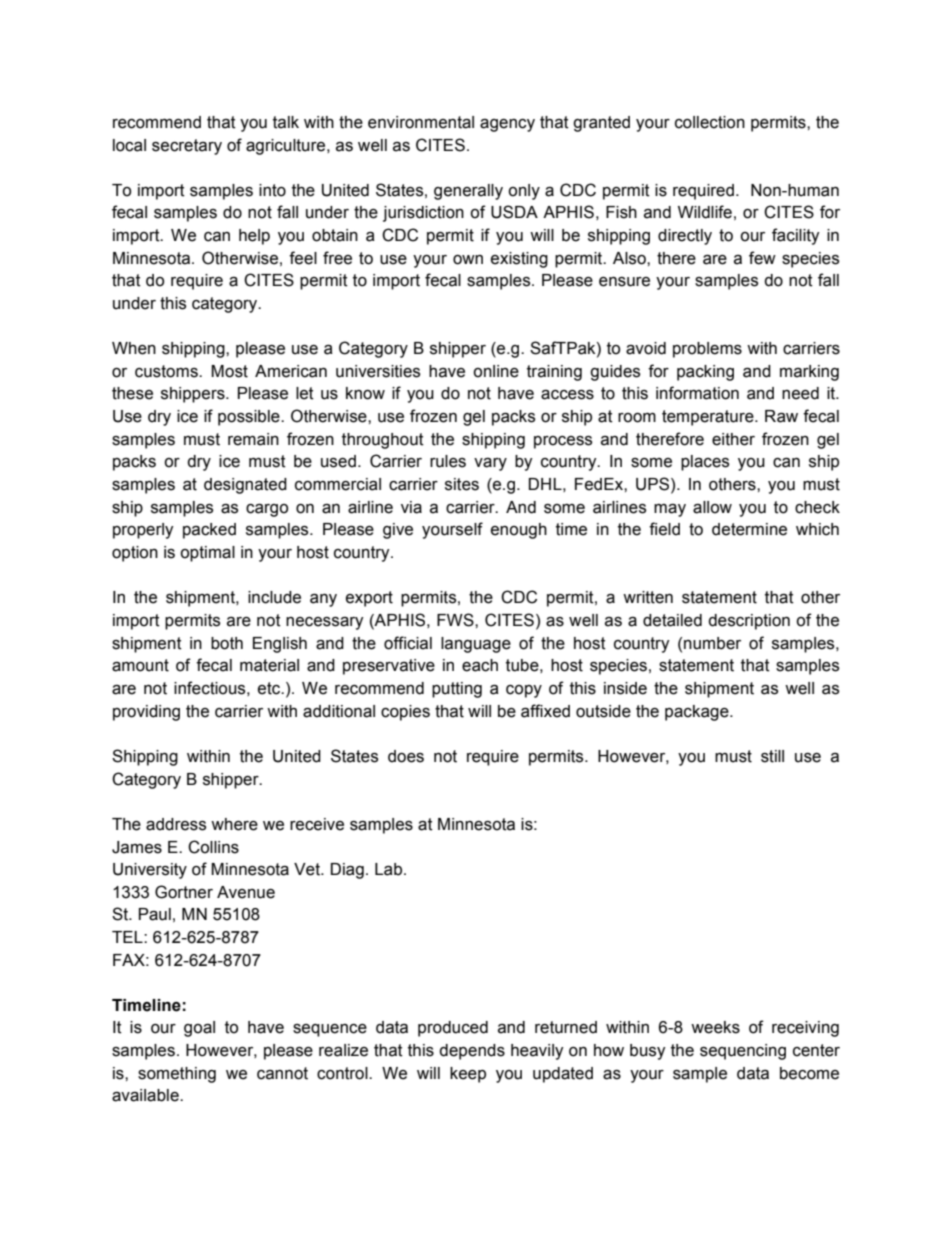  What do you see at coordinates (187, 147) in the document?
I see `secretary` at bounding box center [187, 147].
